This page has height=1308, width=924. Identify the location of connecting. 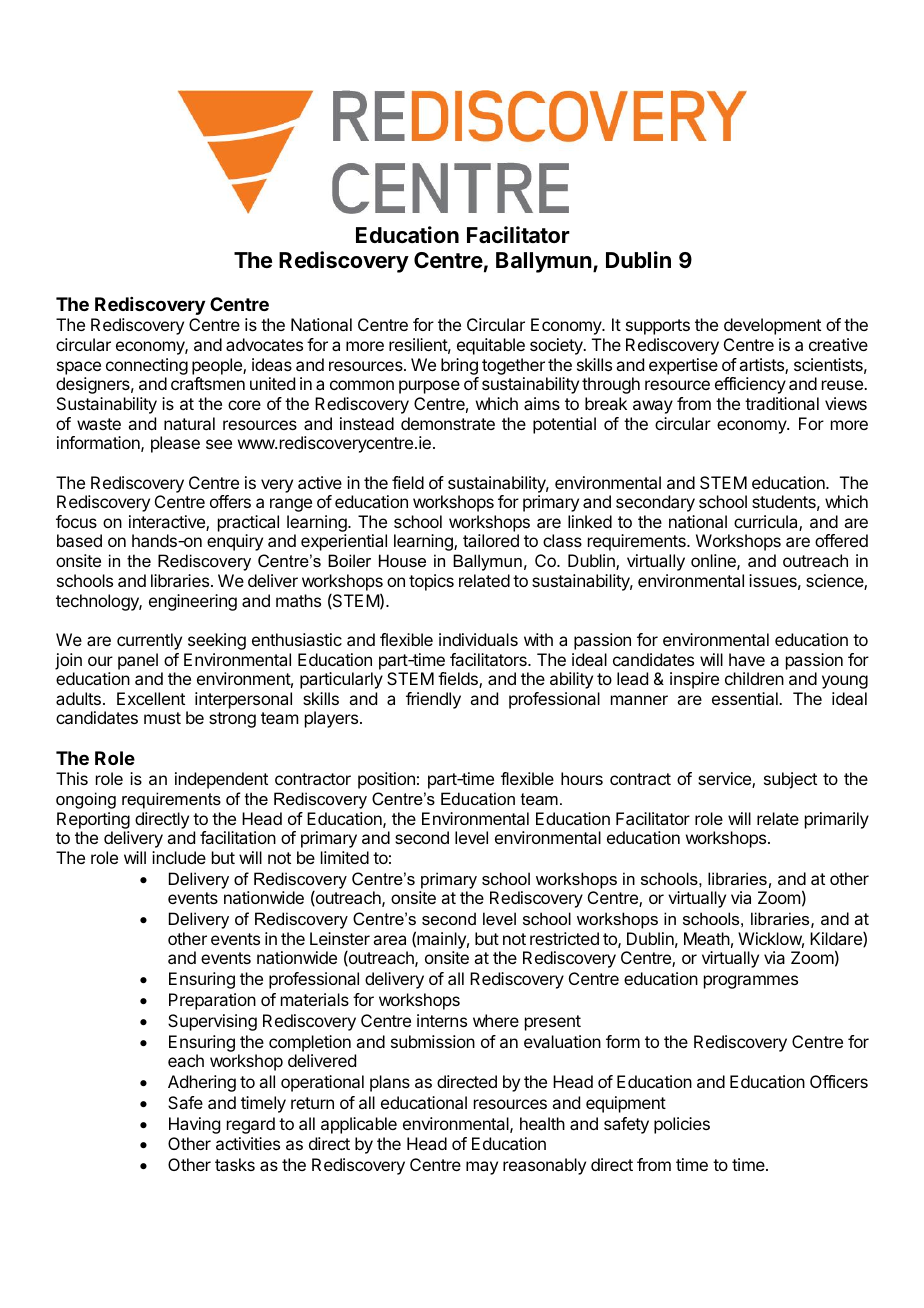
(147, 366).
